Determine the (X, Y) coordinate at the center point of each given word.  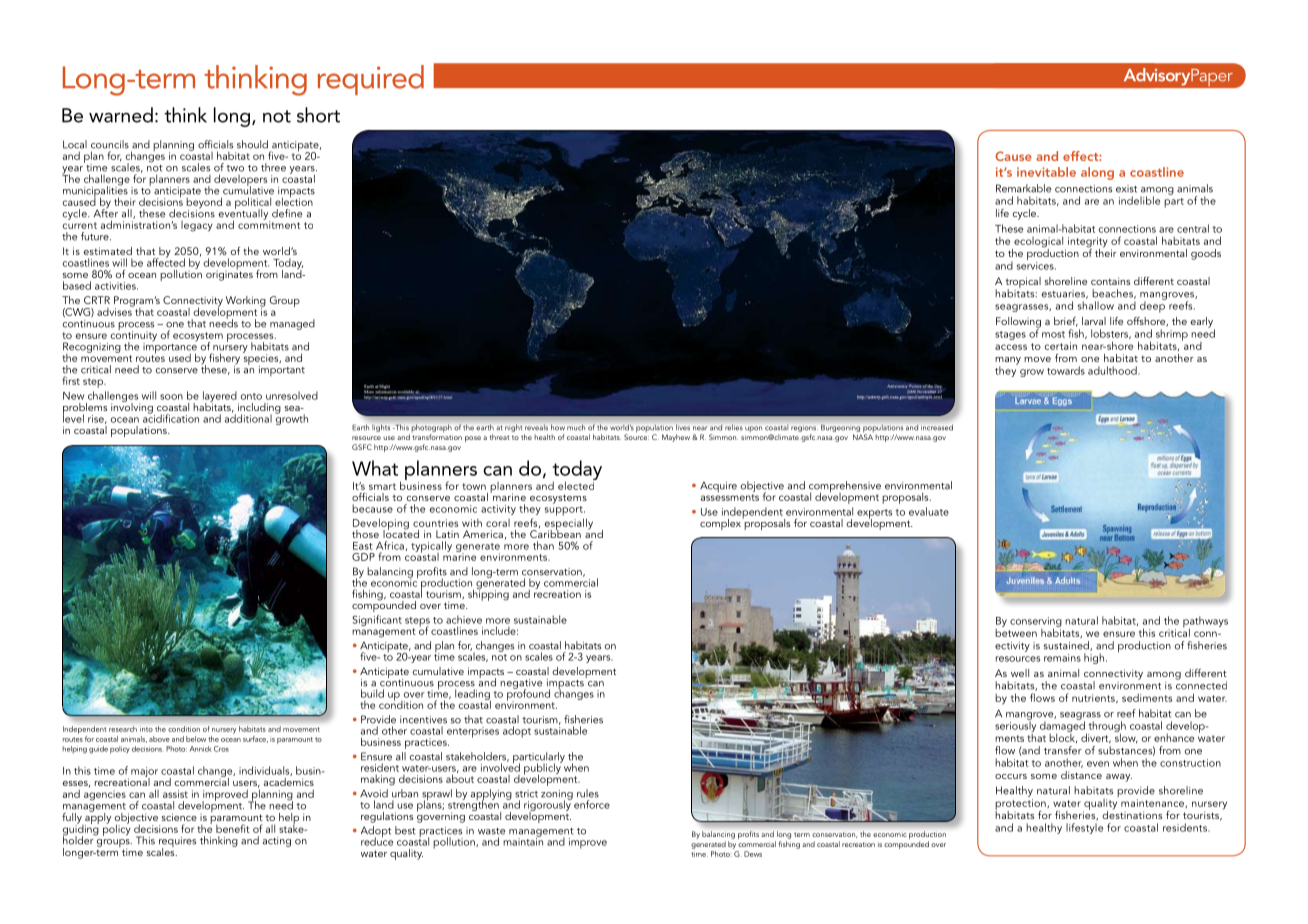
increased (937, 427)
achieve (464, 619)
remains (1062, 658)
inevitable (1046, 172)
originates (229, 274)
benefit (233, 828)
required (371, 80)
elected (577, 484)
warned (121, 115)
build (372, 693)
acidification (171, 417)
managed (292, 324)
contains (1110, 281)
